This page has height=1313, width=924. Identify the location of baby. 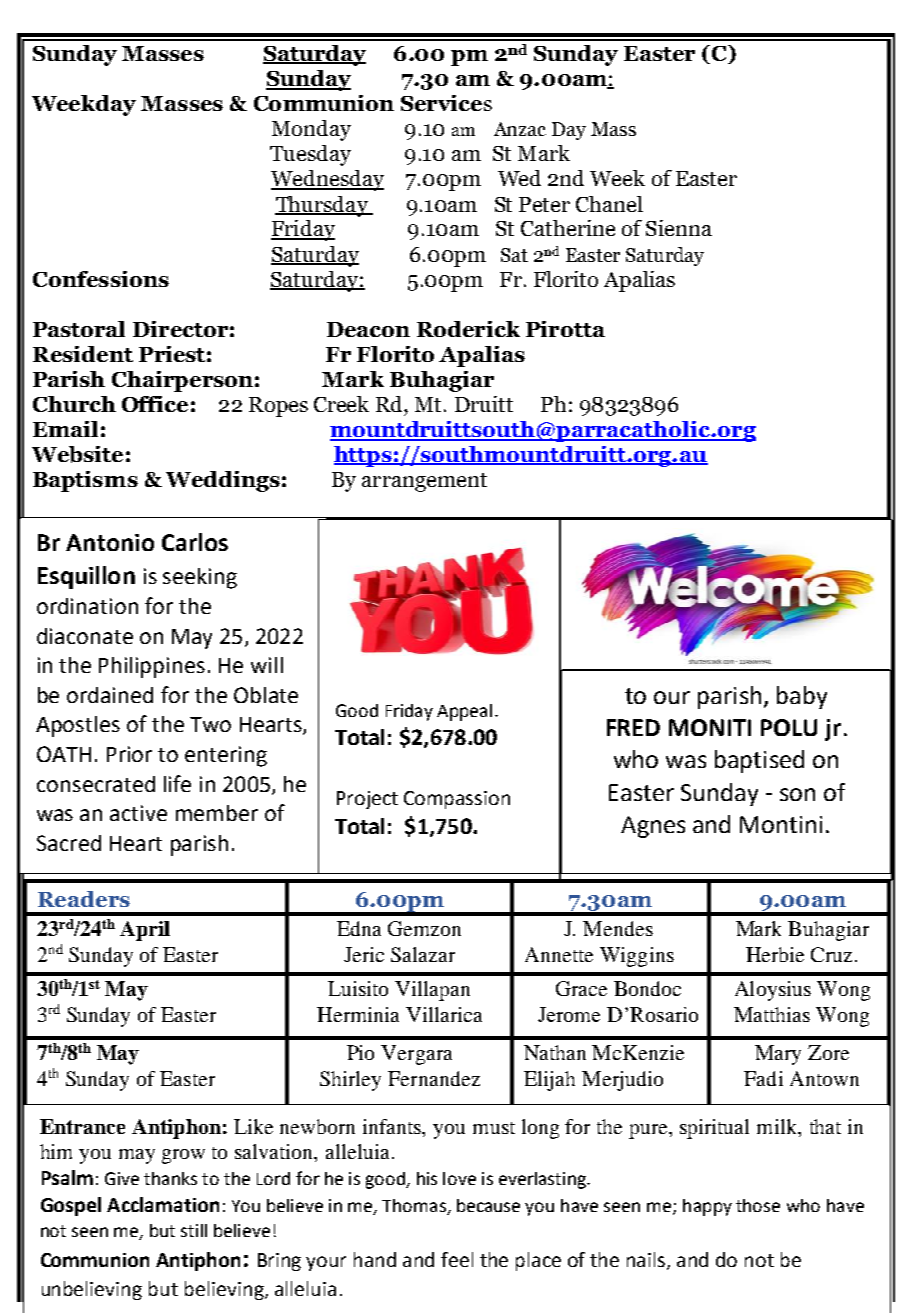
(802, 697).
